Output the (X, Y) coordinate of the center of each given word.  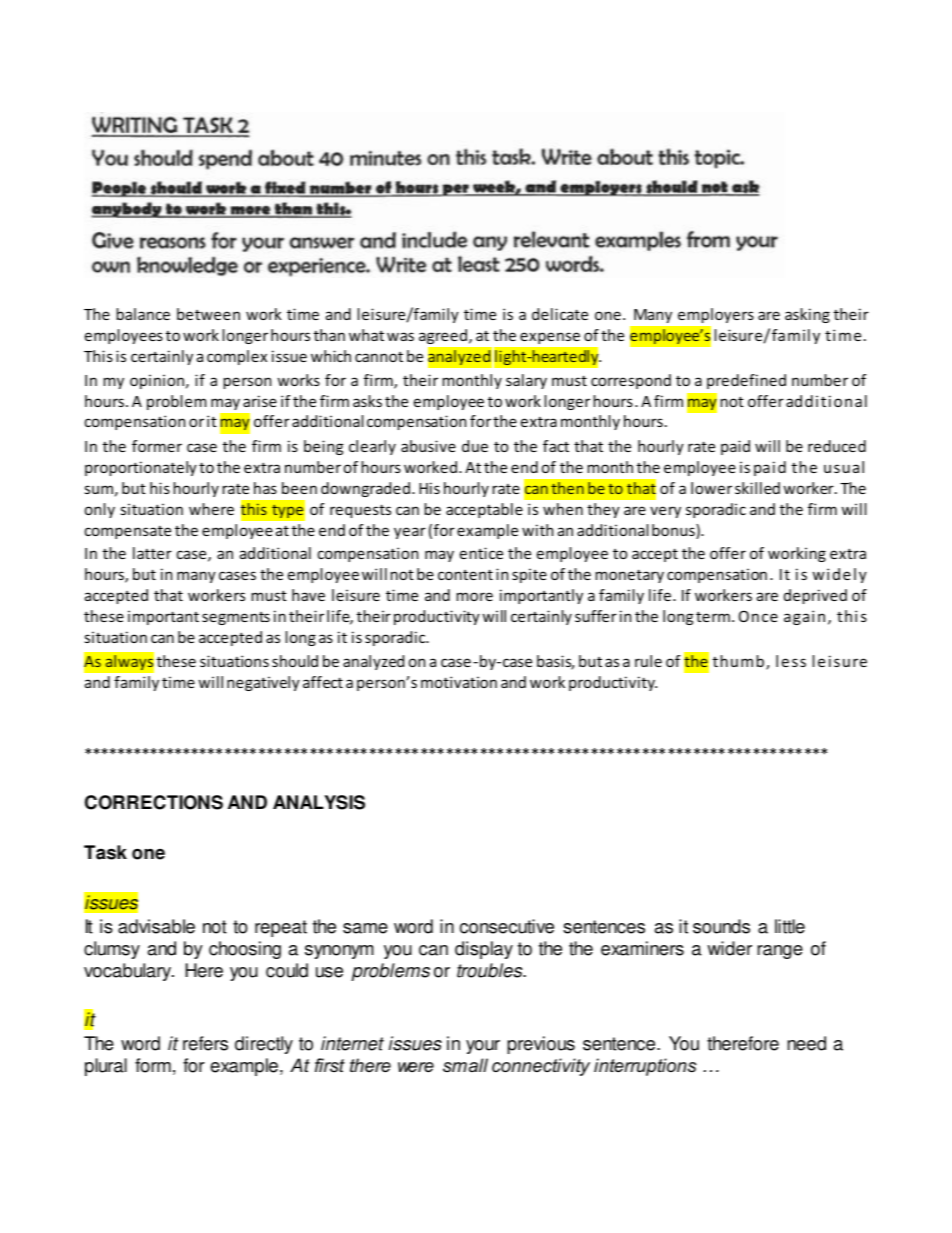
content (465, 574)
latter (152, 553)
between (208, 314)
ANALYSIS (319, 802)
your (483, 1047)
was (400, 336)
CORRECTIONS (154, 802)
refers (205, 1043)
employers (716, 315)
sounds (721, 926)
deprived (815, 596)
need (807, 1043)
